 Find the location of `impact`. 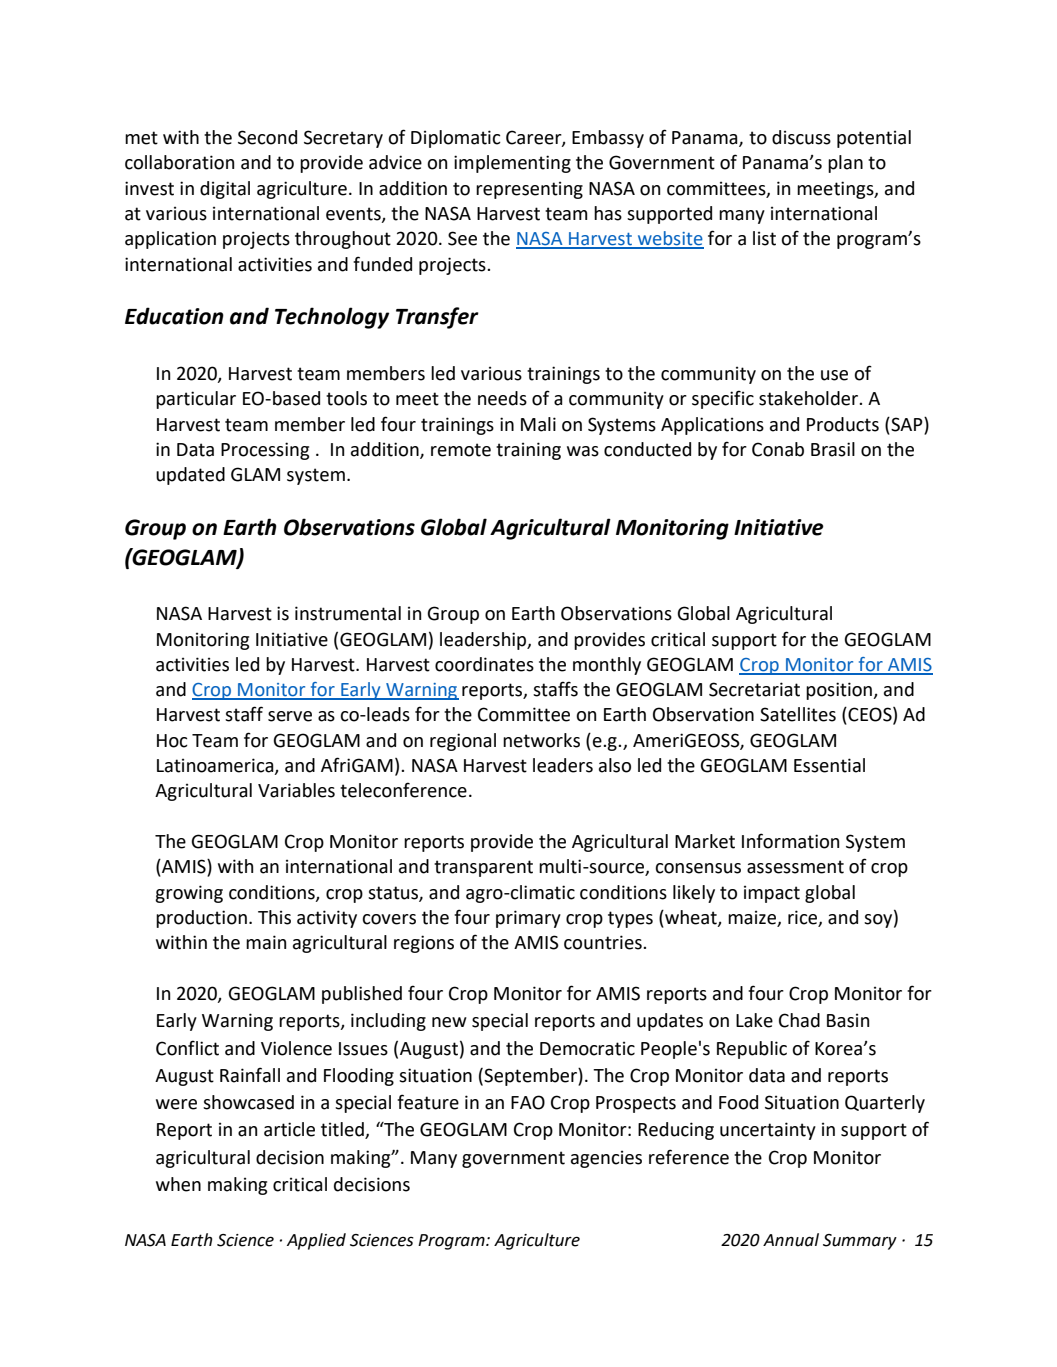

impact is located at coordinates (772, 894).
